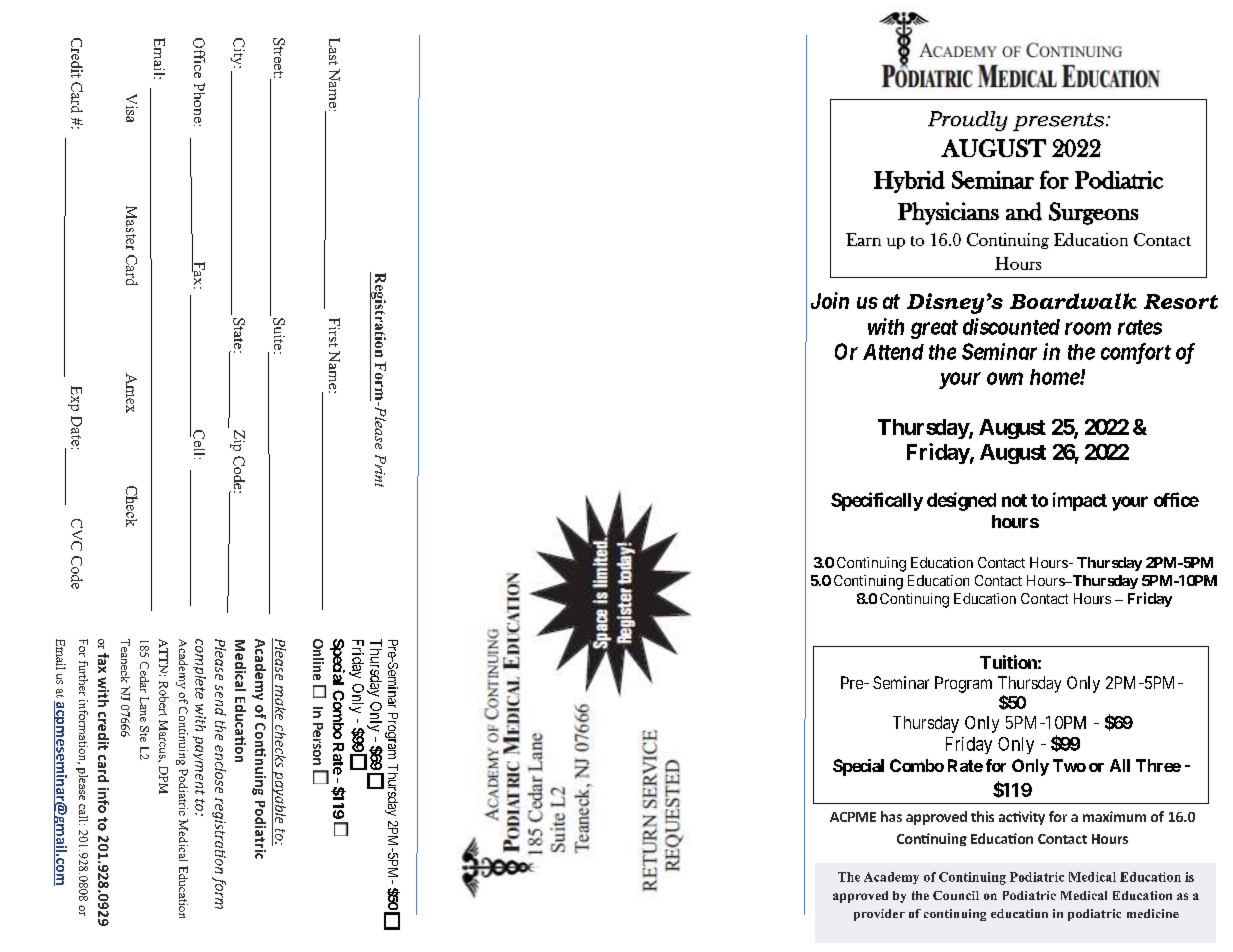 This screenshot has height=952, width=1233. Describe the element at coordinates (961, 501) in the screenshot. I see `designed` at that location.
